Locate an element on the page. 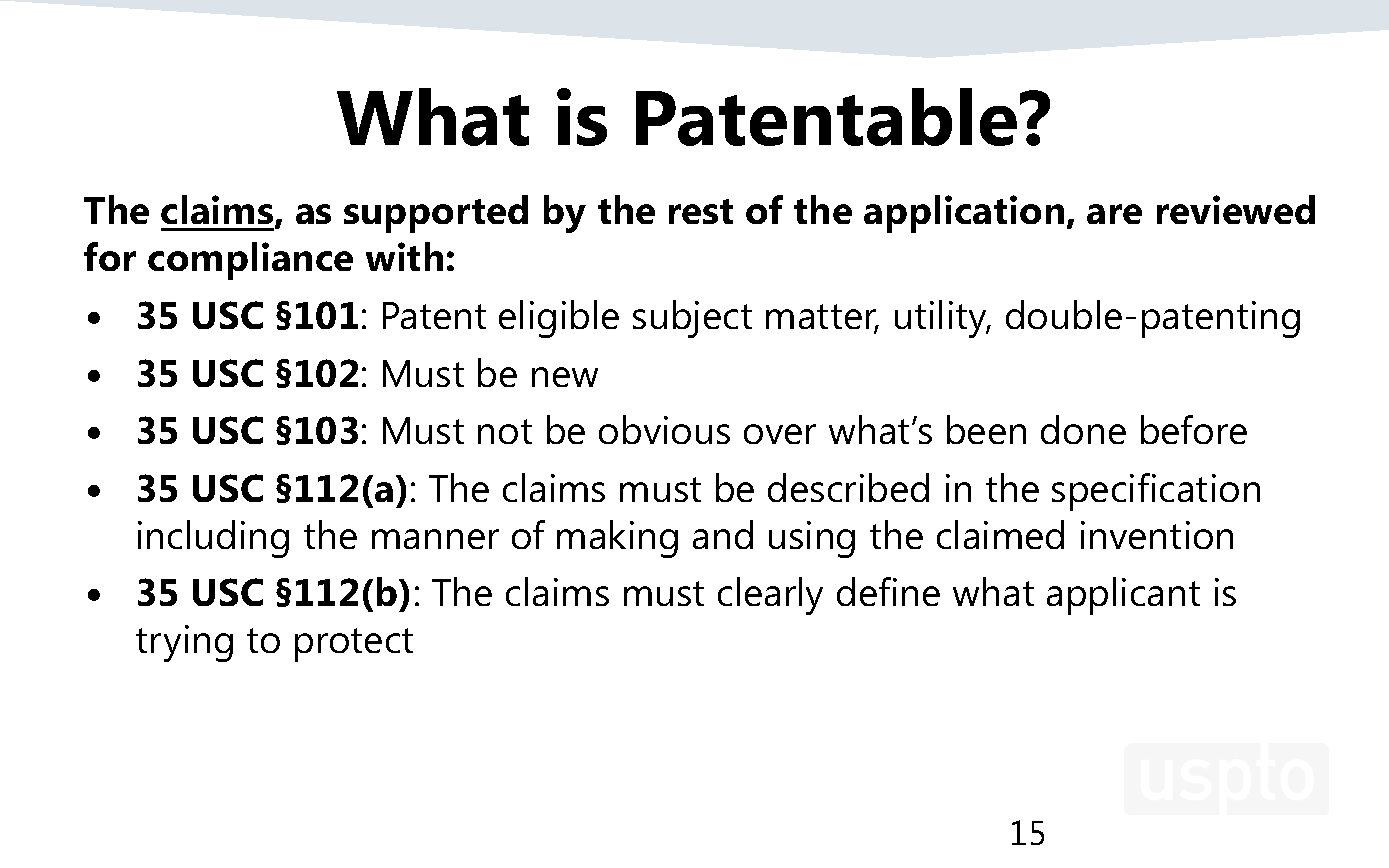  done is located at coordinates (1083, 429).
